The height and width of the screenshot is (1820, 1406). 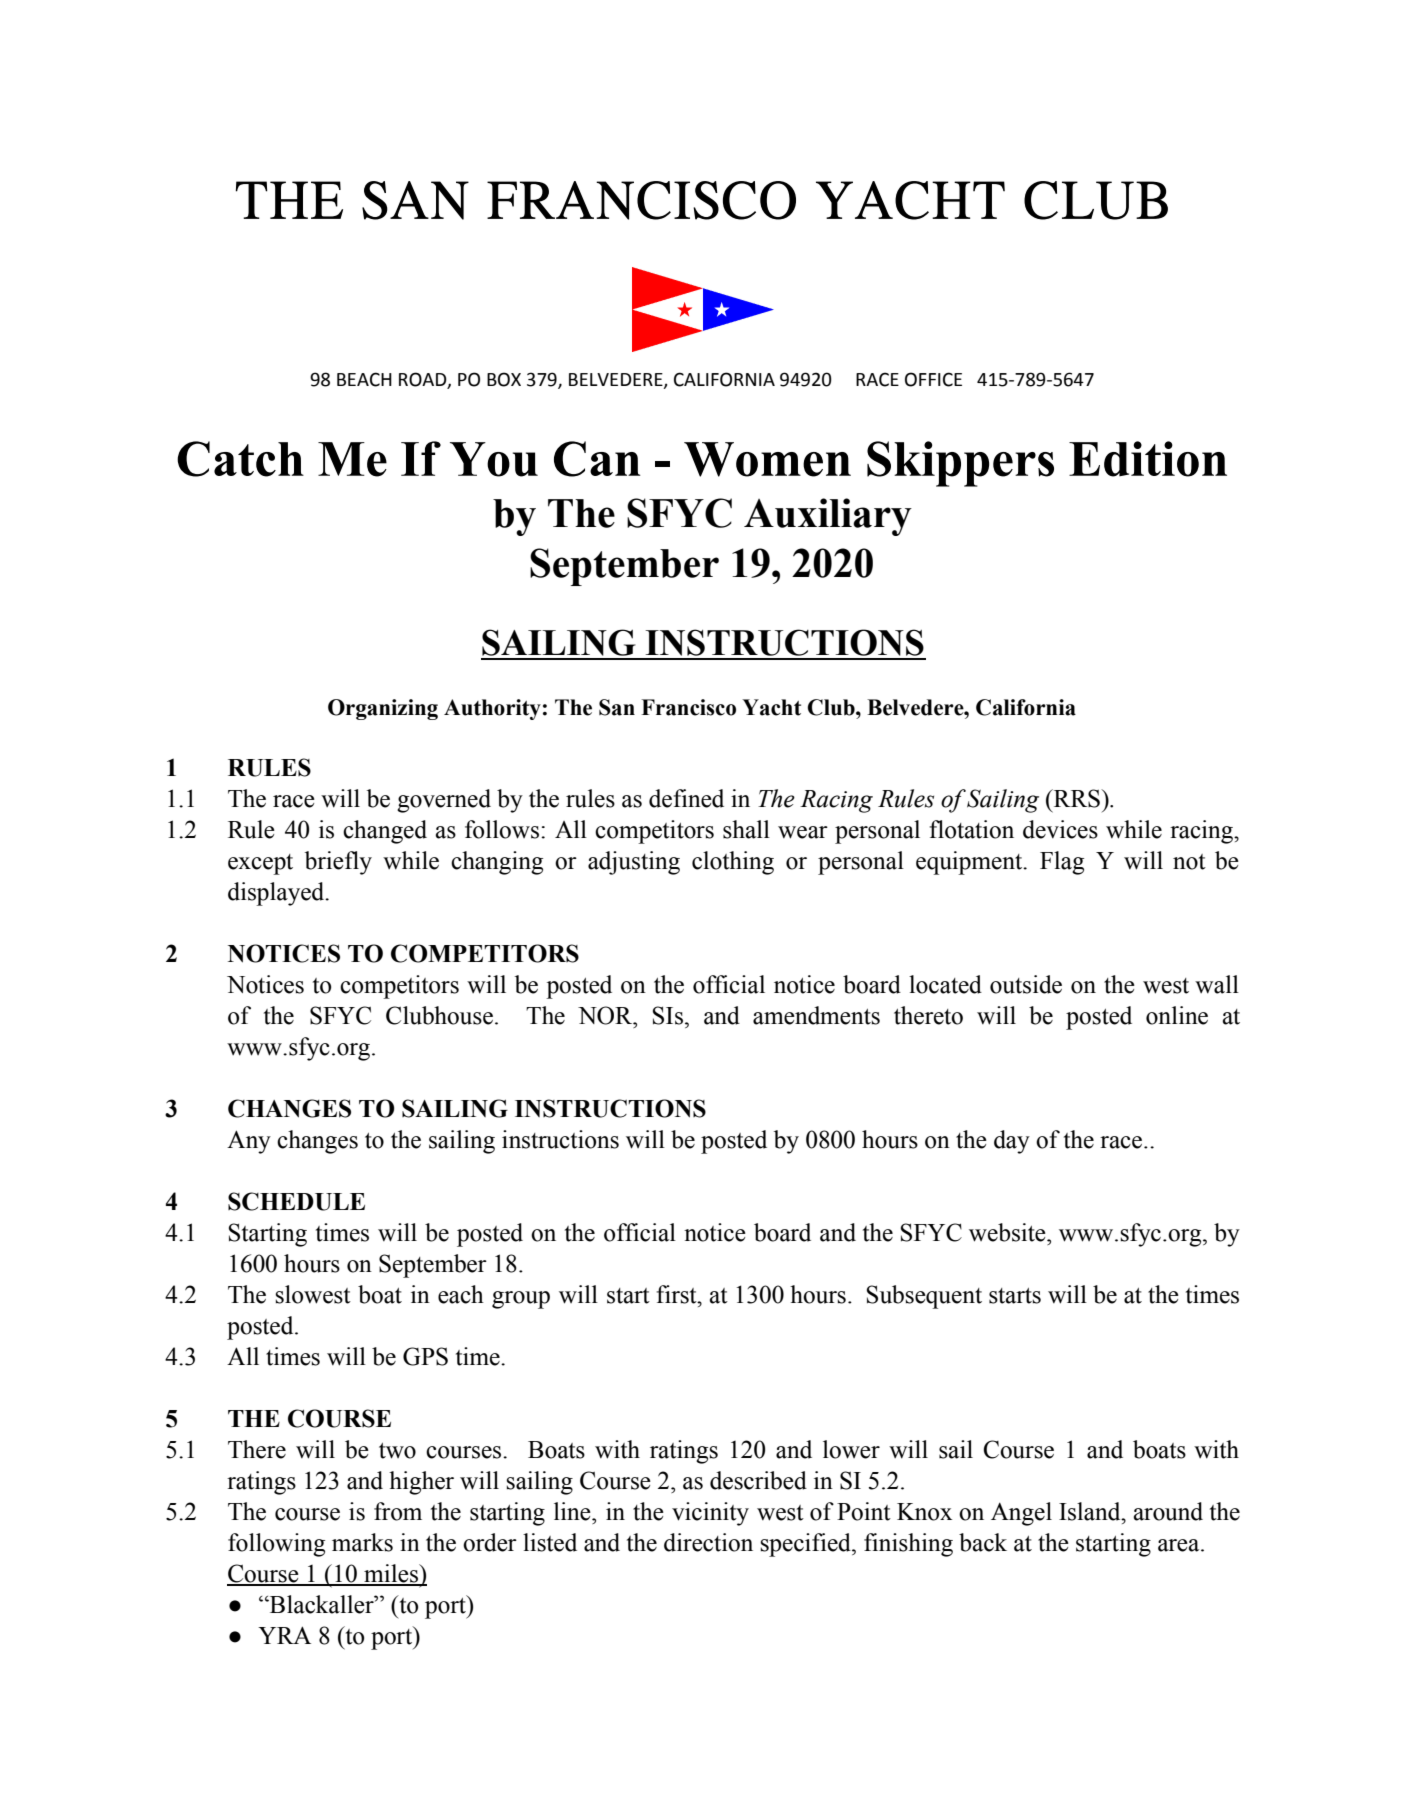 I want to click on day, so click(x=1012, y=1142).
